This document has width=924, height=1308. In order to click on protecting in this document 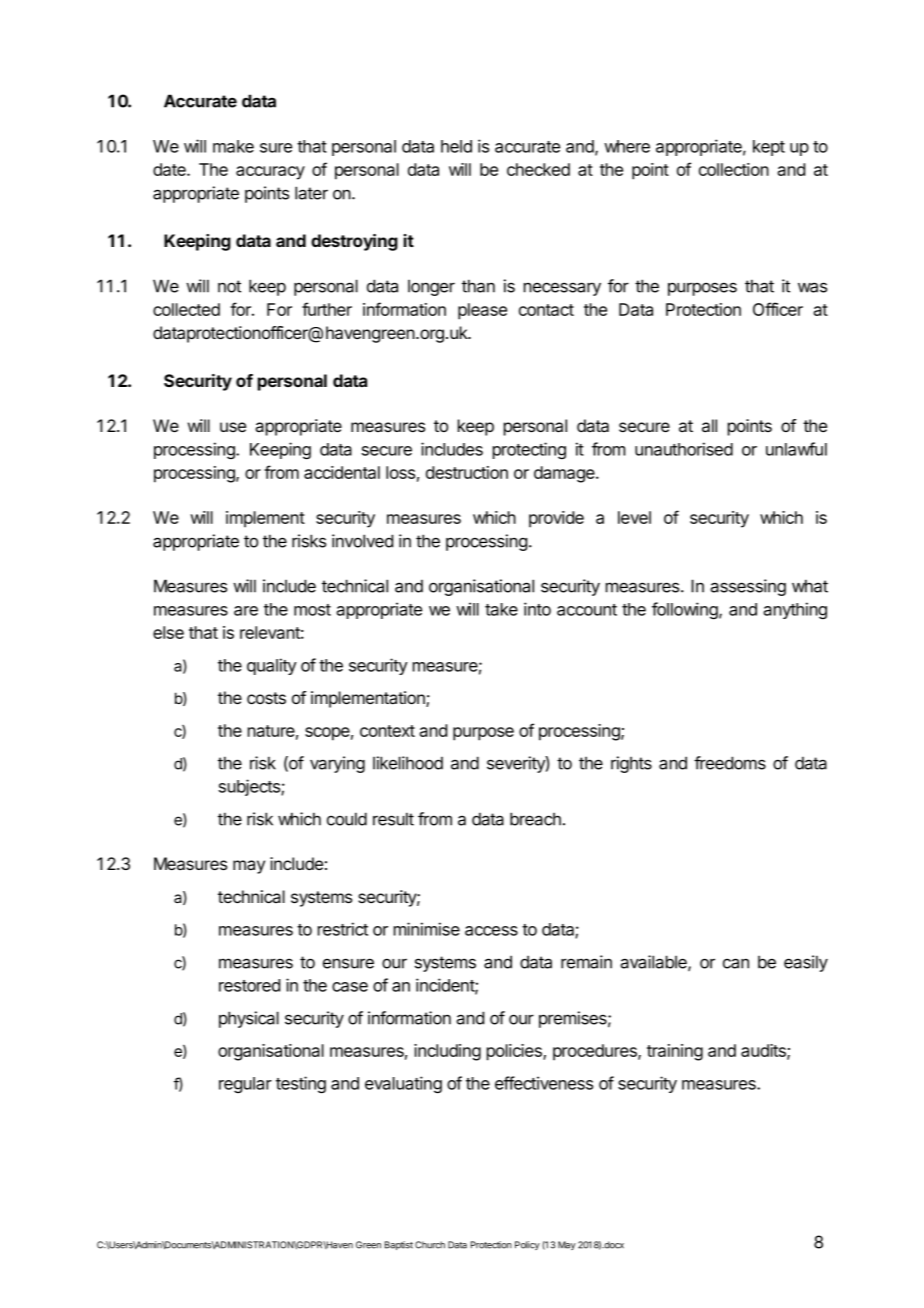, I will do `click(529, 450)`.
